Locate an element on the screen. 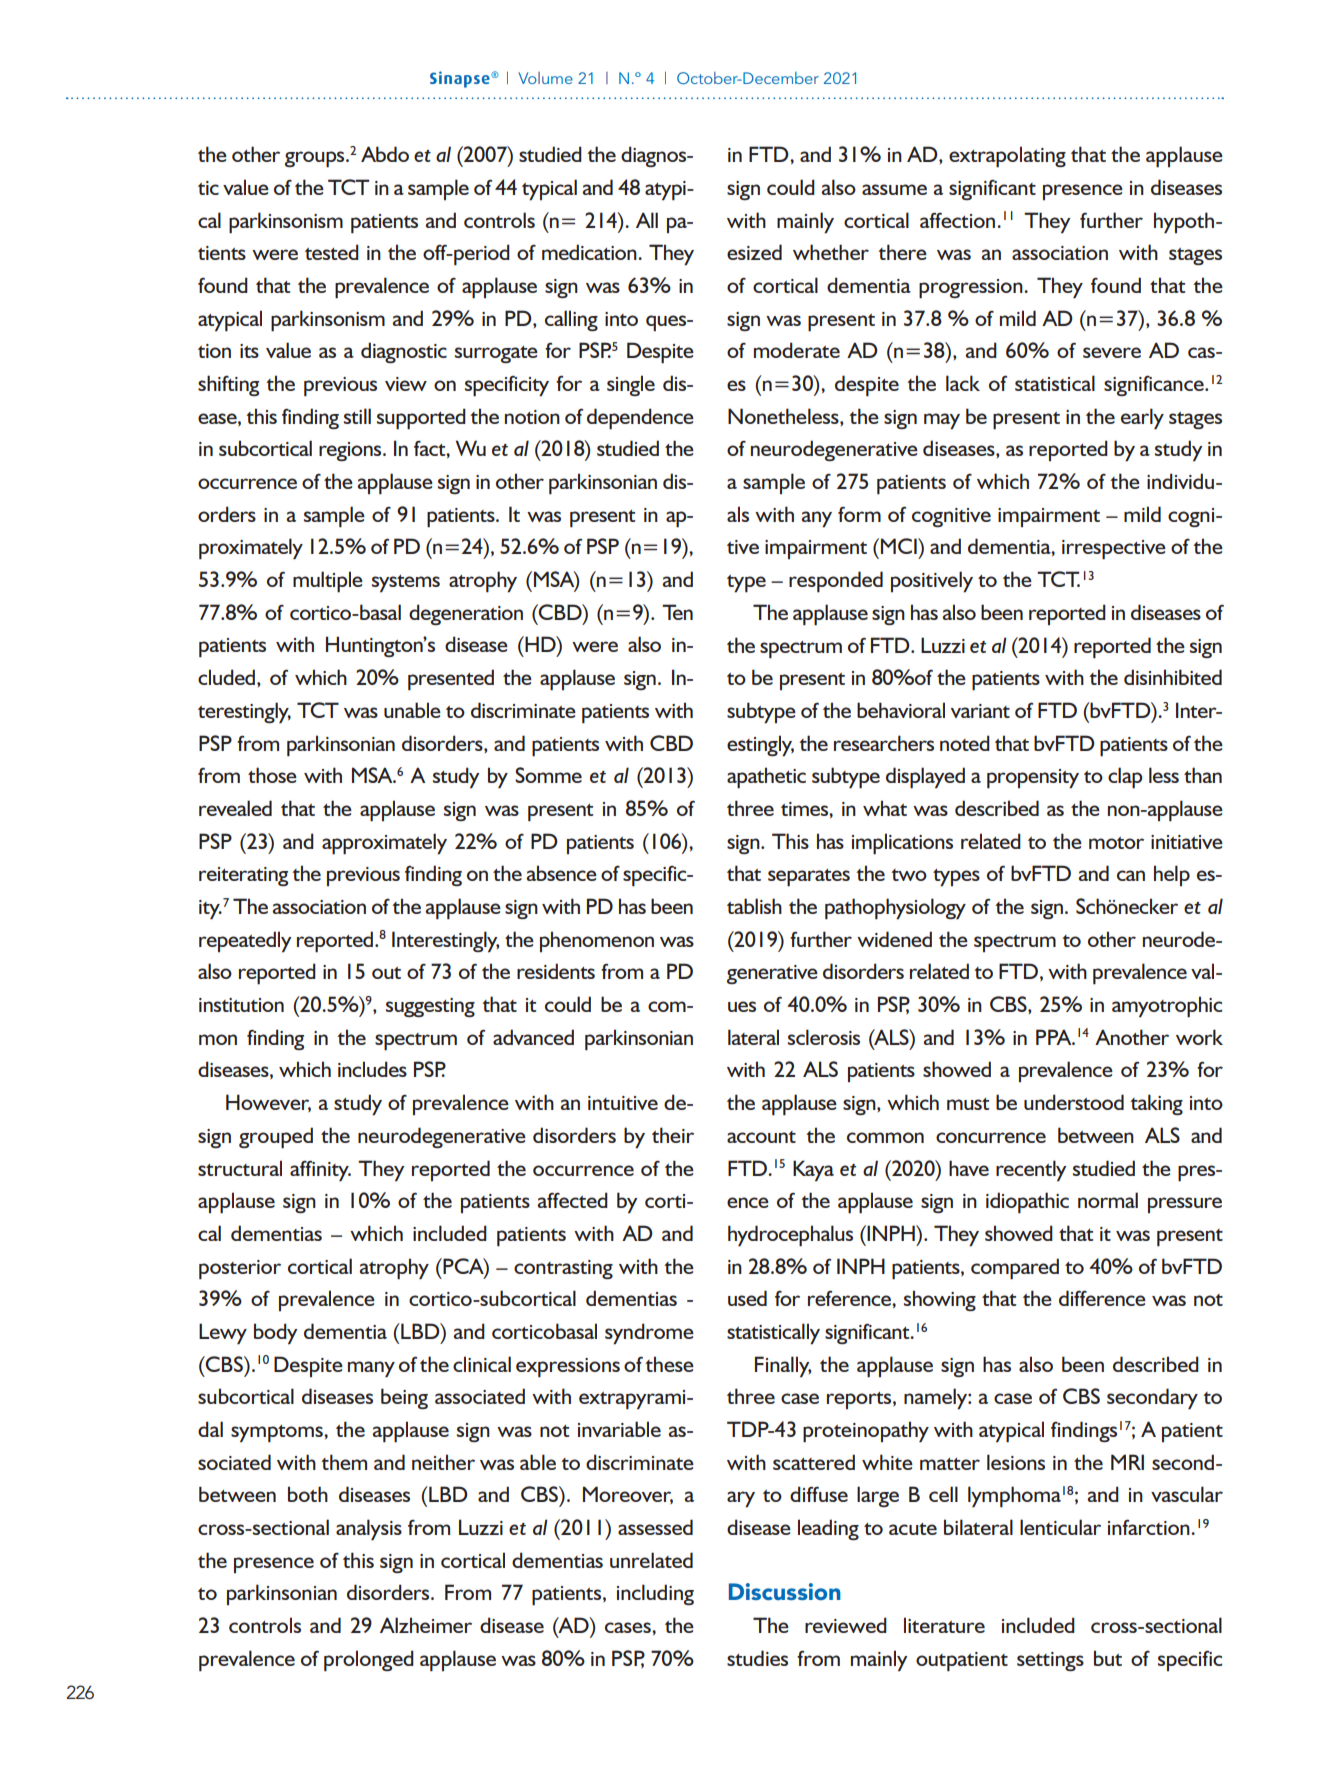 This screenshot has height=1765, width=1322. separates is located at coordinates (809, 878).
